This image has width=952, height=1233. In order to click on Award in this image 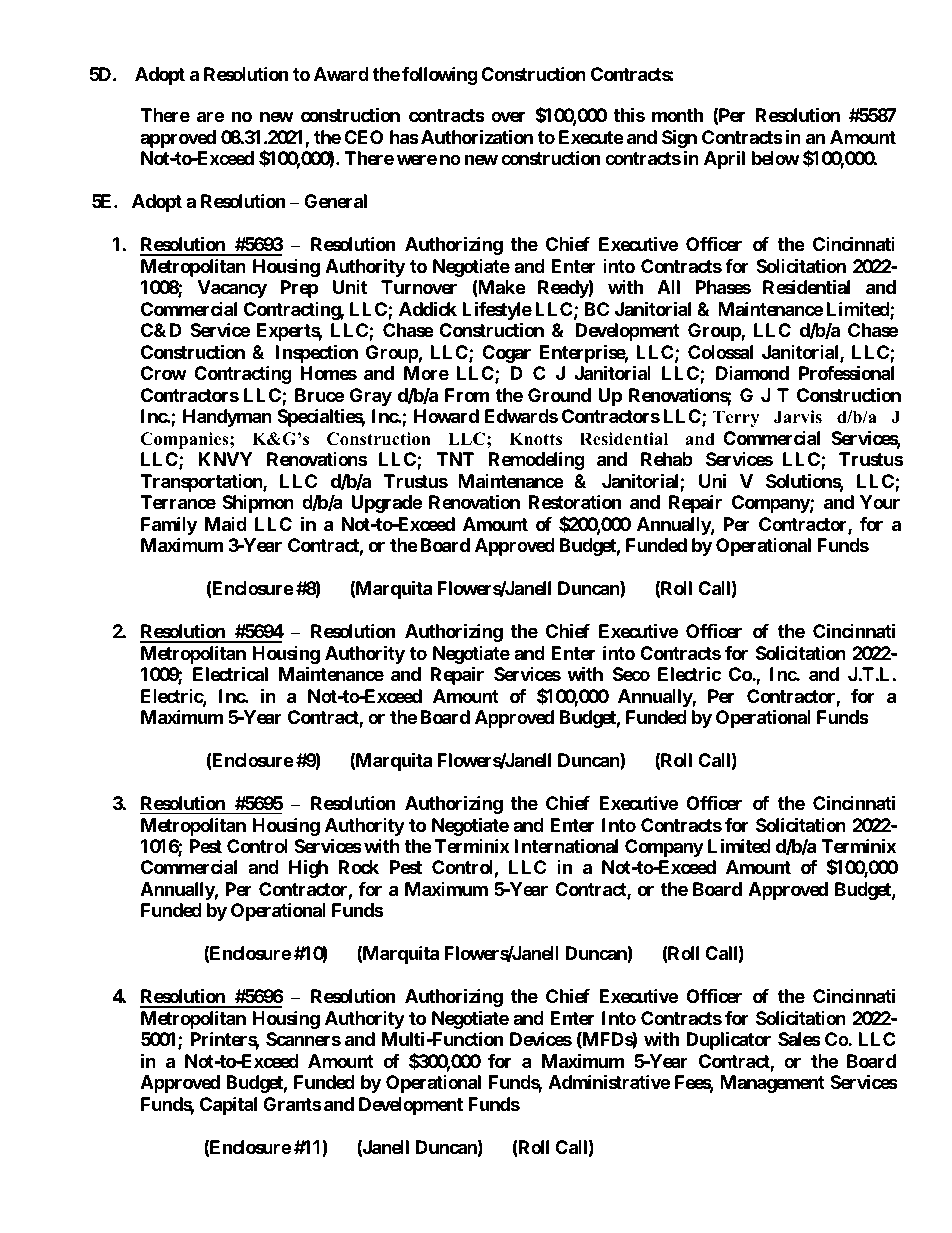, I will do `click(341, 74)`.
